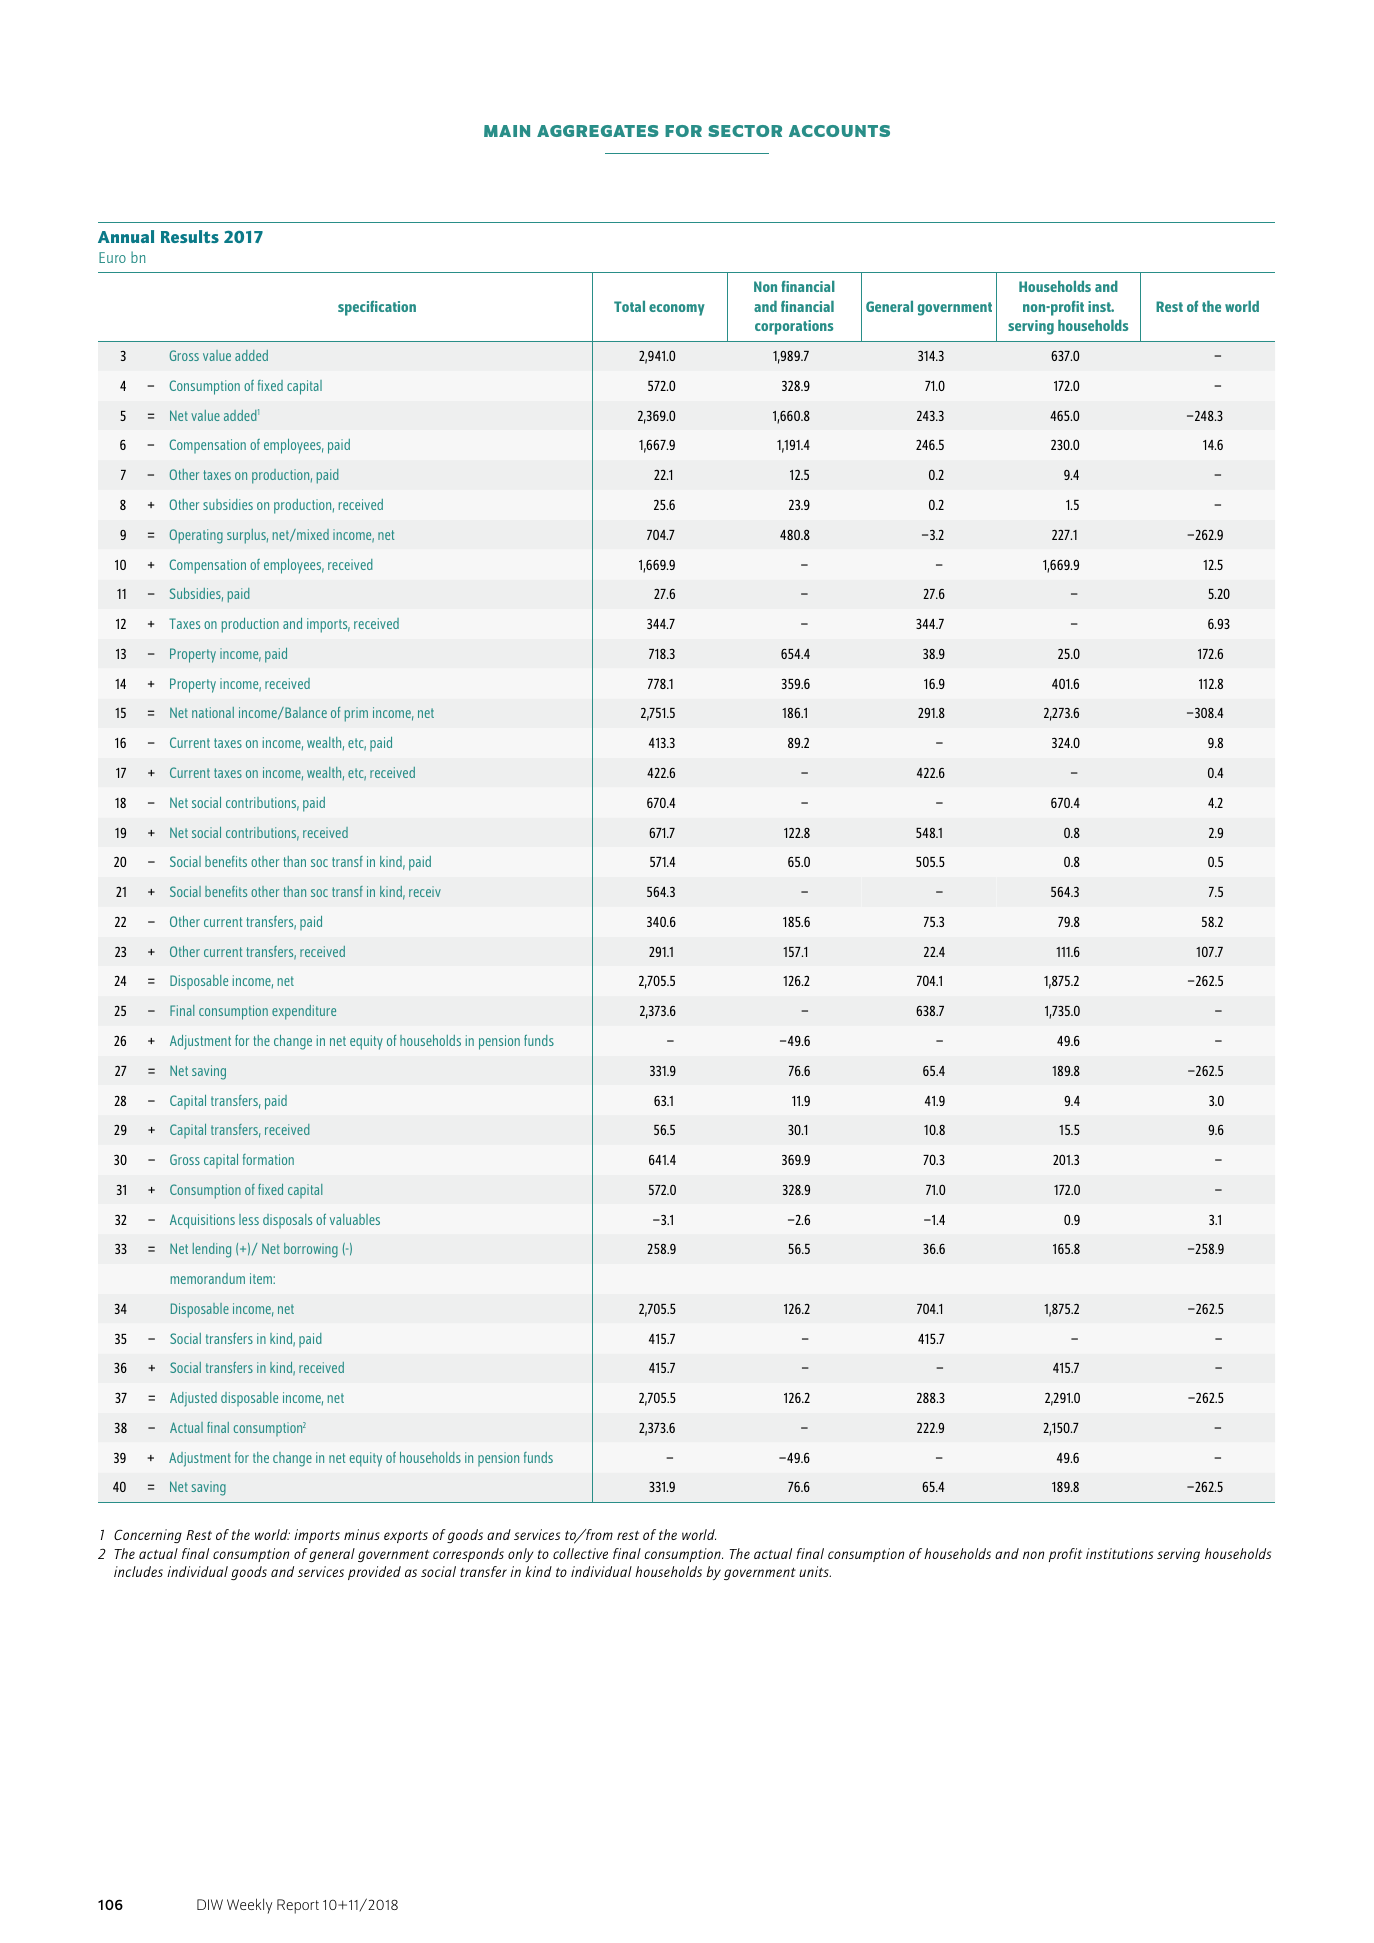 The image size is (1374, 1943). Describe the element at coordinates (468, 1555) in the screenshot. I see `corresponds` at that location.
